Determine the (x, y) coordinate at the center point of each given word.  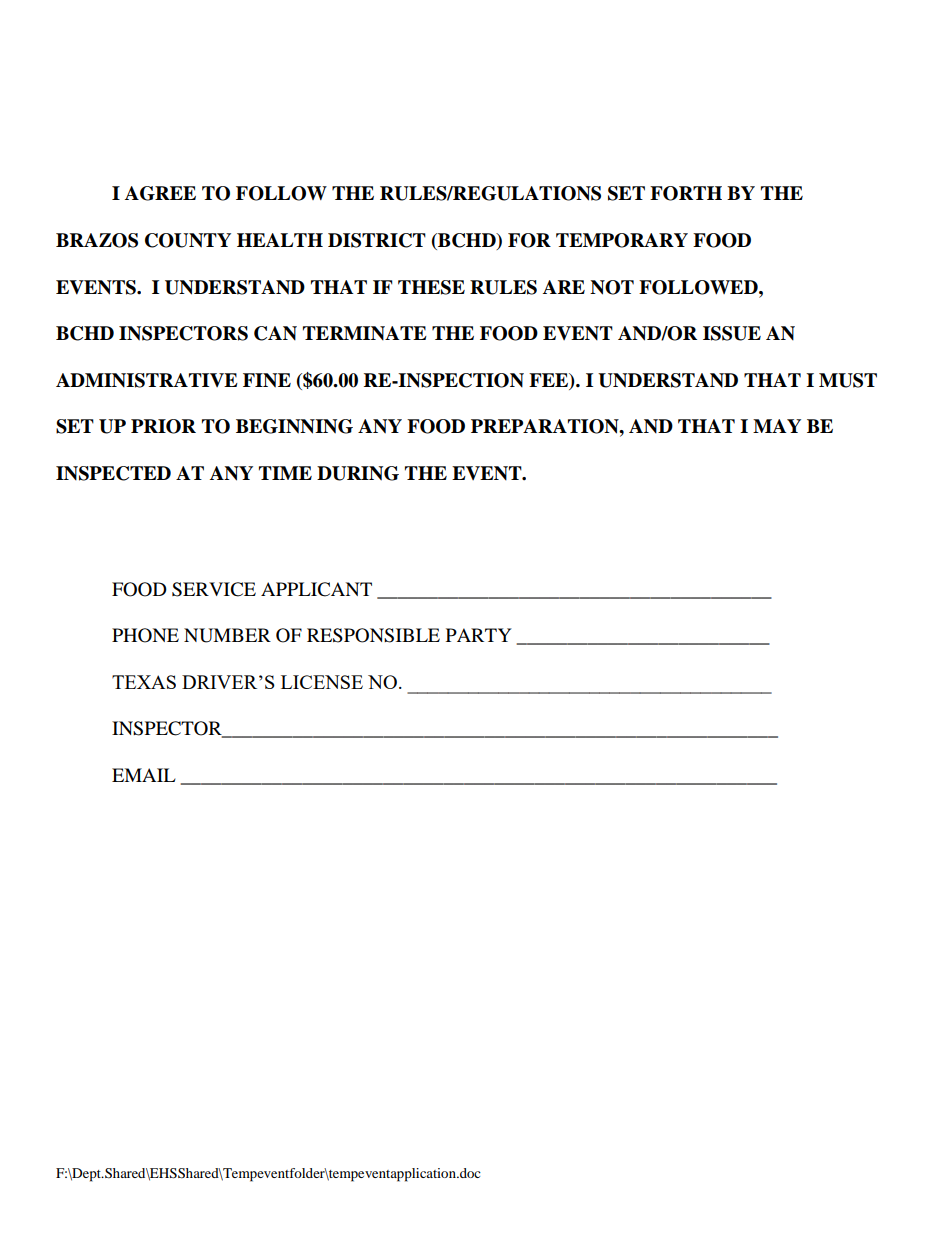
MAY (777, 426)
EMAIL (144, 775)
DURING (358, 473)
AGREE (160, 193)
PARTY (479, 635)
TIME (285, 473)
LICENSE (322, 682)
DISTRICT (377, 240)
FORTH (686, 193)
